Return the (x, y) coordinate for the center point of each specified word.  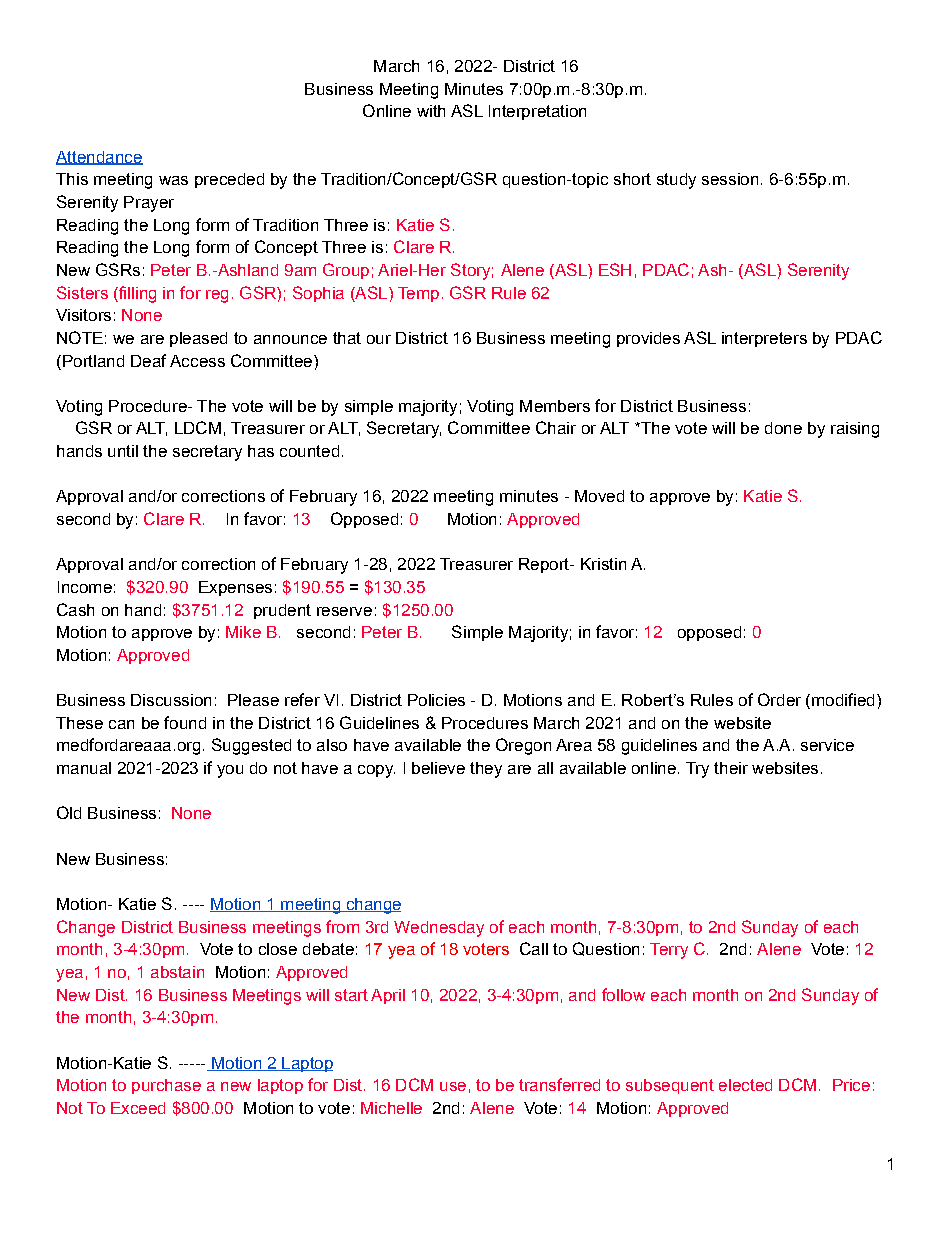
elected (745, 1085)
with (431, 111)
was (173, 180)
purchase (166, 1086)
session (730, 179)
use (453, 1086)
